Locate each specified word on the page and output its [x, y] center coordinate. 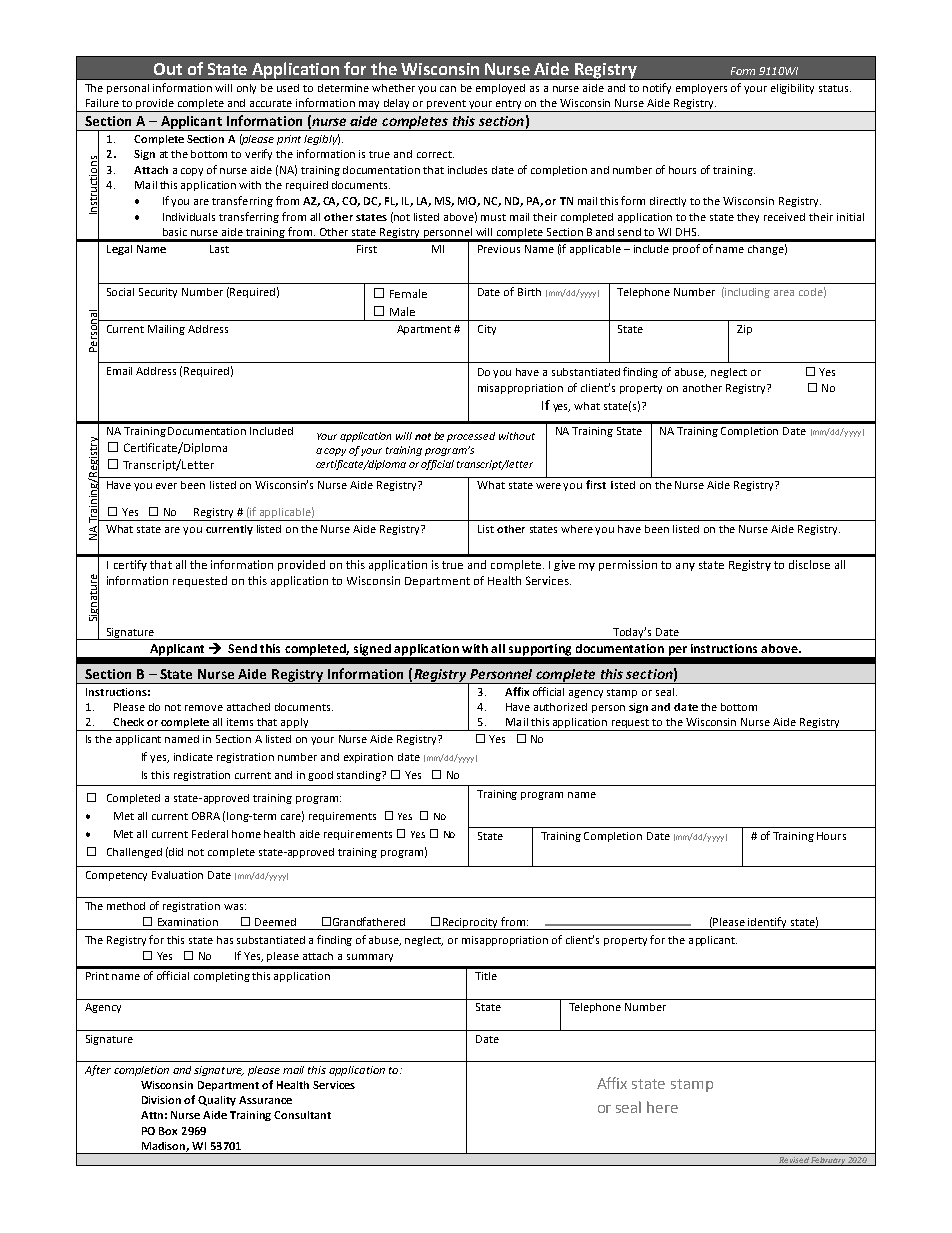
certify [130, 565]
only [246, 89]
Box [168, 1131]
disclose [809, 564]
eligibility [792, 89]
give [564, 565]
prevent [447, 106]
